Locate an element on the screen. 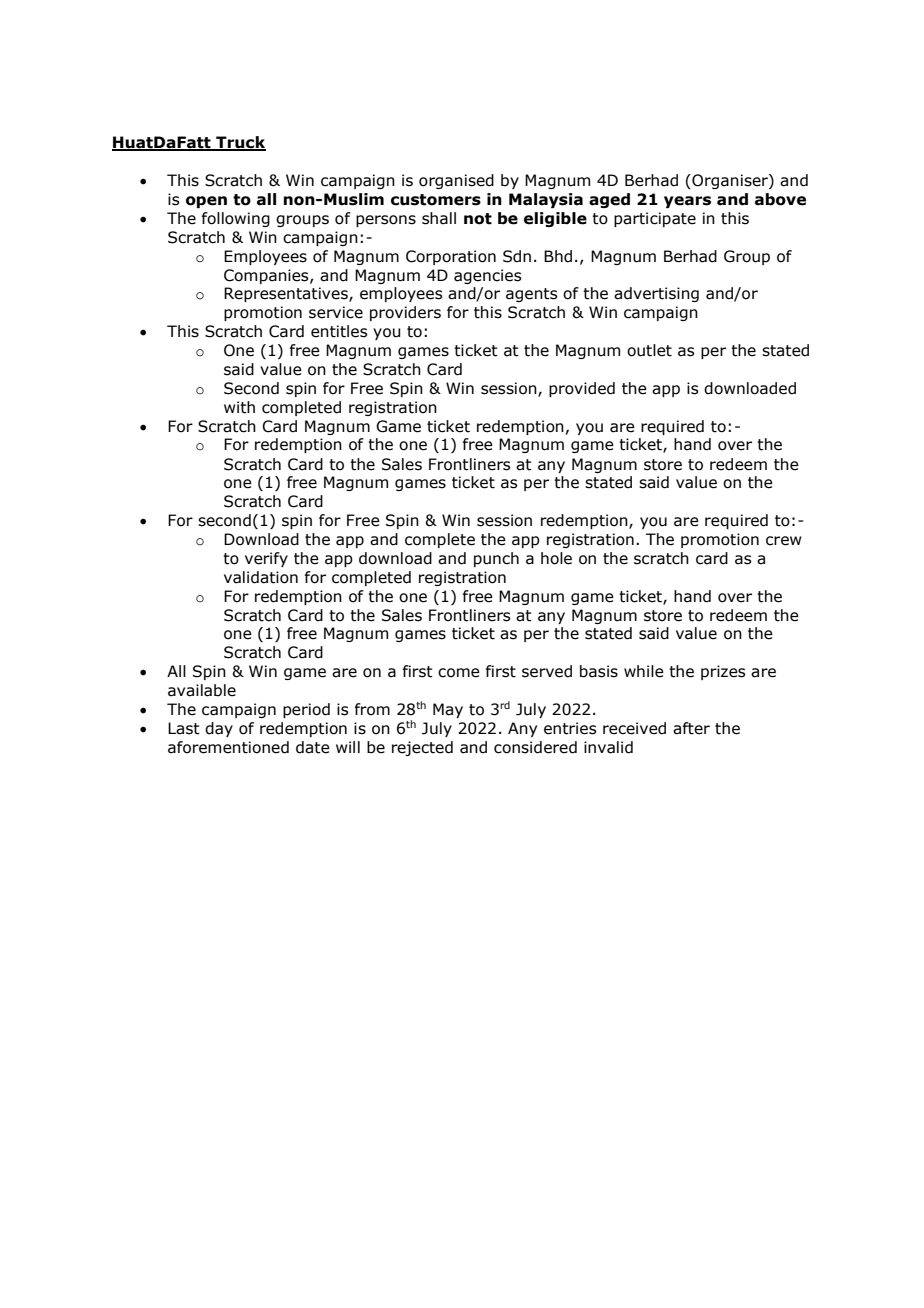  Organiser is located at coordinates (730, 181).
